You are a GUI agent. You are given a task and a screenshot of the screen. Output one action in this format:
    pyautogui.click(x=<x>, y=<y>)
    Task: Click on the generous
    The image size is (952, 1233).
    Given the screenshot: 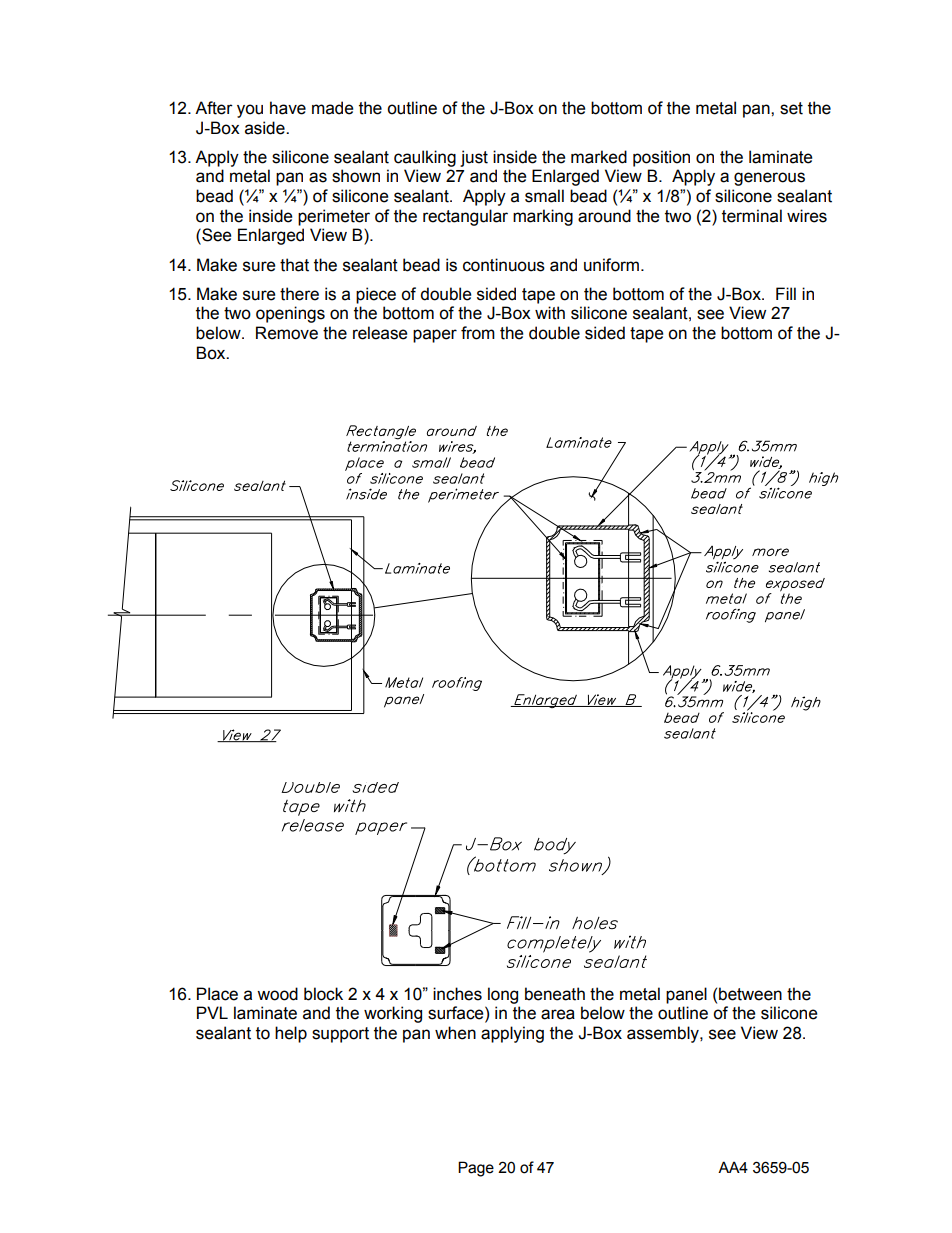 What is the action you would take?
    pyautogui.click(x=769, y=179)
